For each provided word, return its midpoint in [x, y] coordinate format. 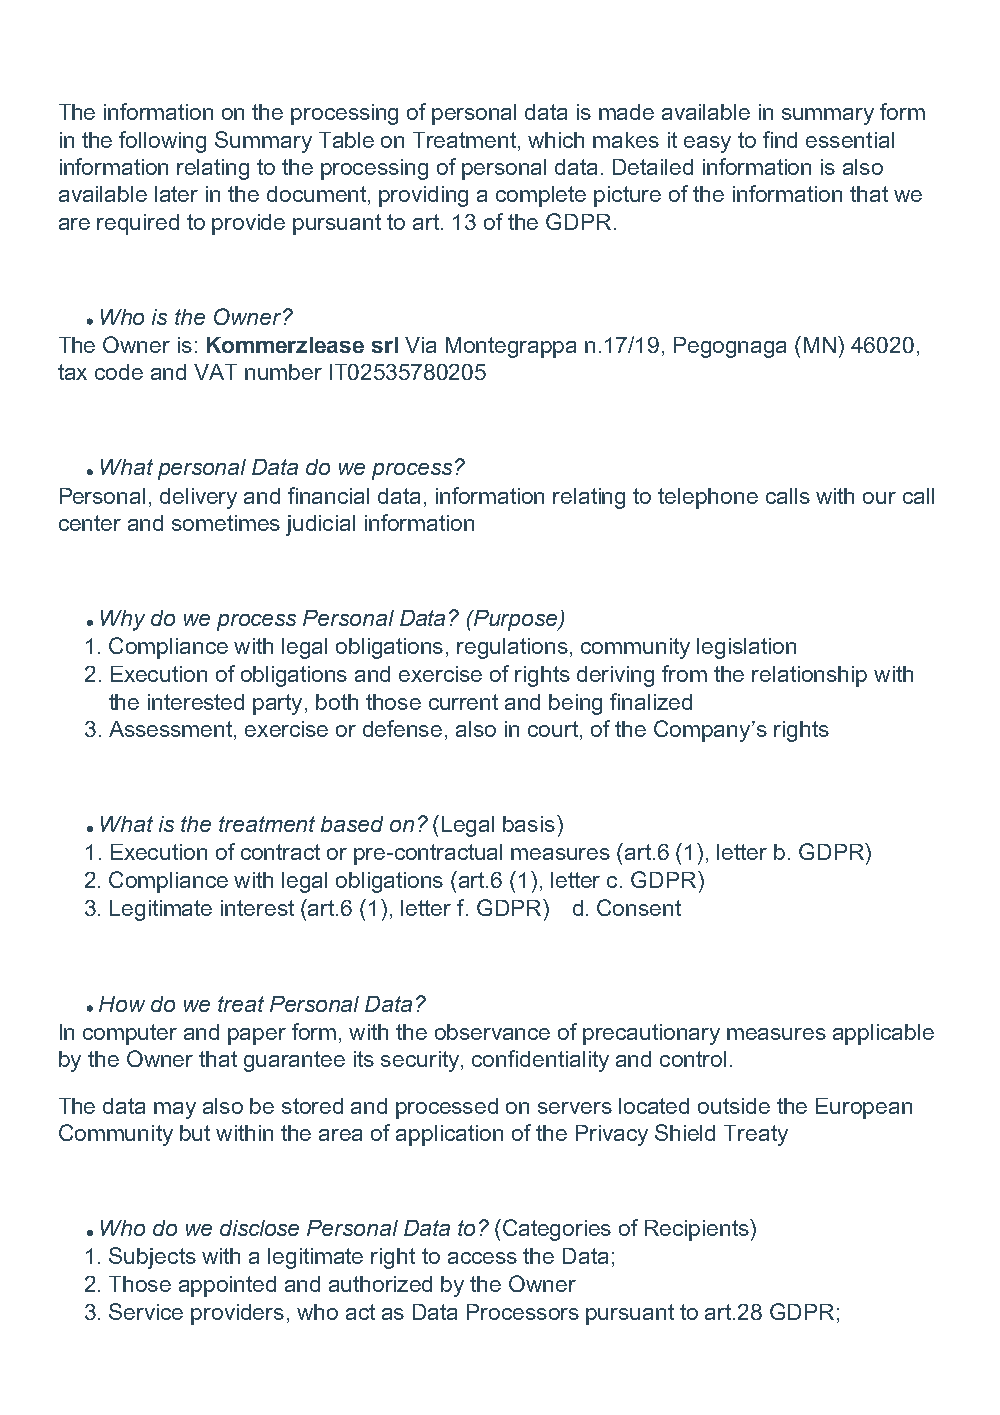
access [482, 1258]
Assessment [172, 730]
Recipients [698, 1230]
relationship [809, 676]
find [780, 139]
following [162, 142]
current [463, 702]
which [556, 140]
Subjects [152, 1258]
